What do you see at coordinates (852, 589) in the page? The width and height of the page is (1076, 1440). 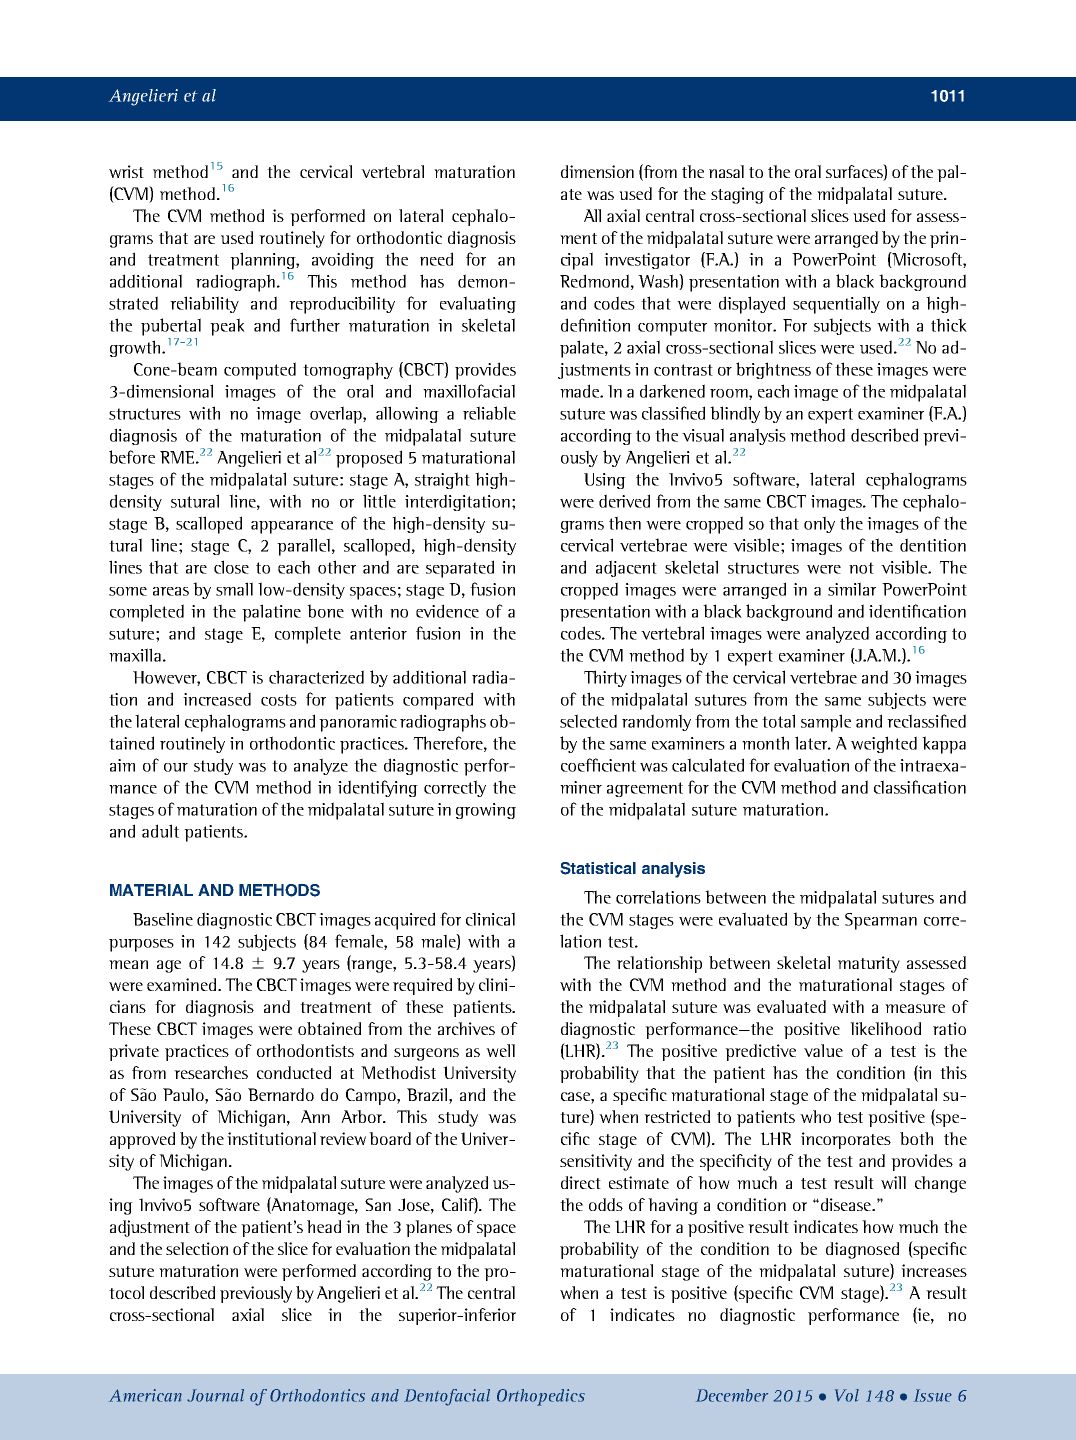 I see `similar` at bounding box center [852, 589].
